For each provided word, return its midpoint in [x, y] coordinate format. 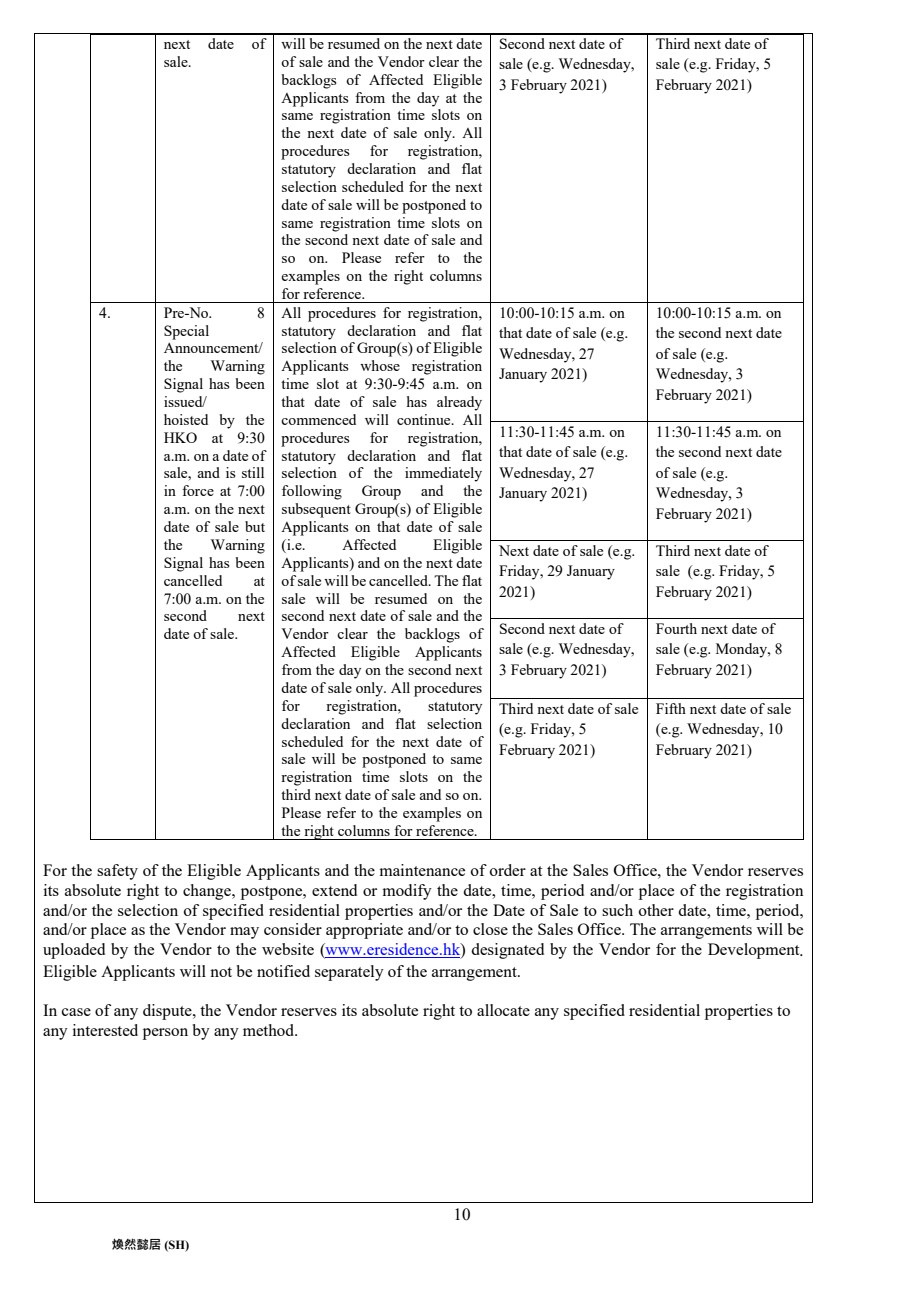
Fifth [671, 708]
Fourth [676, 628]
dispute [168, 1012]
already [459, 403]
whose [380, 365]
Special [186, 332]
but [255, 526]
